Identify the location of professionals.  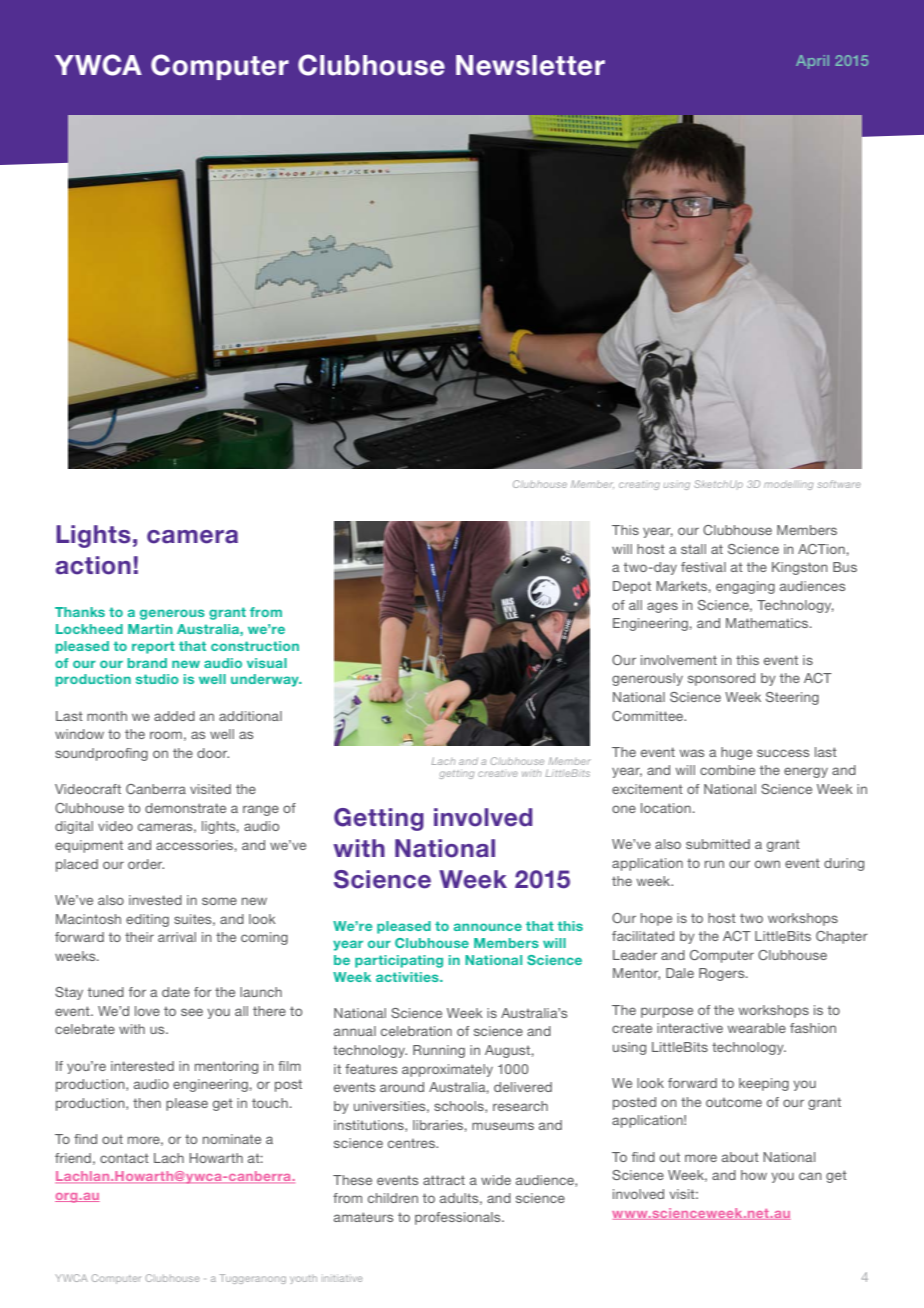
(459, 1218).
